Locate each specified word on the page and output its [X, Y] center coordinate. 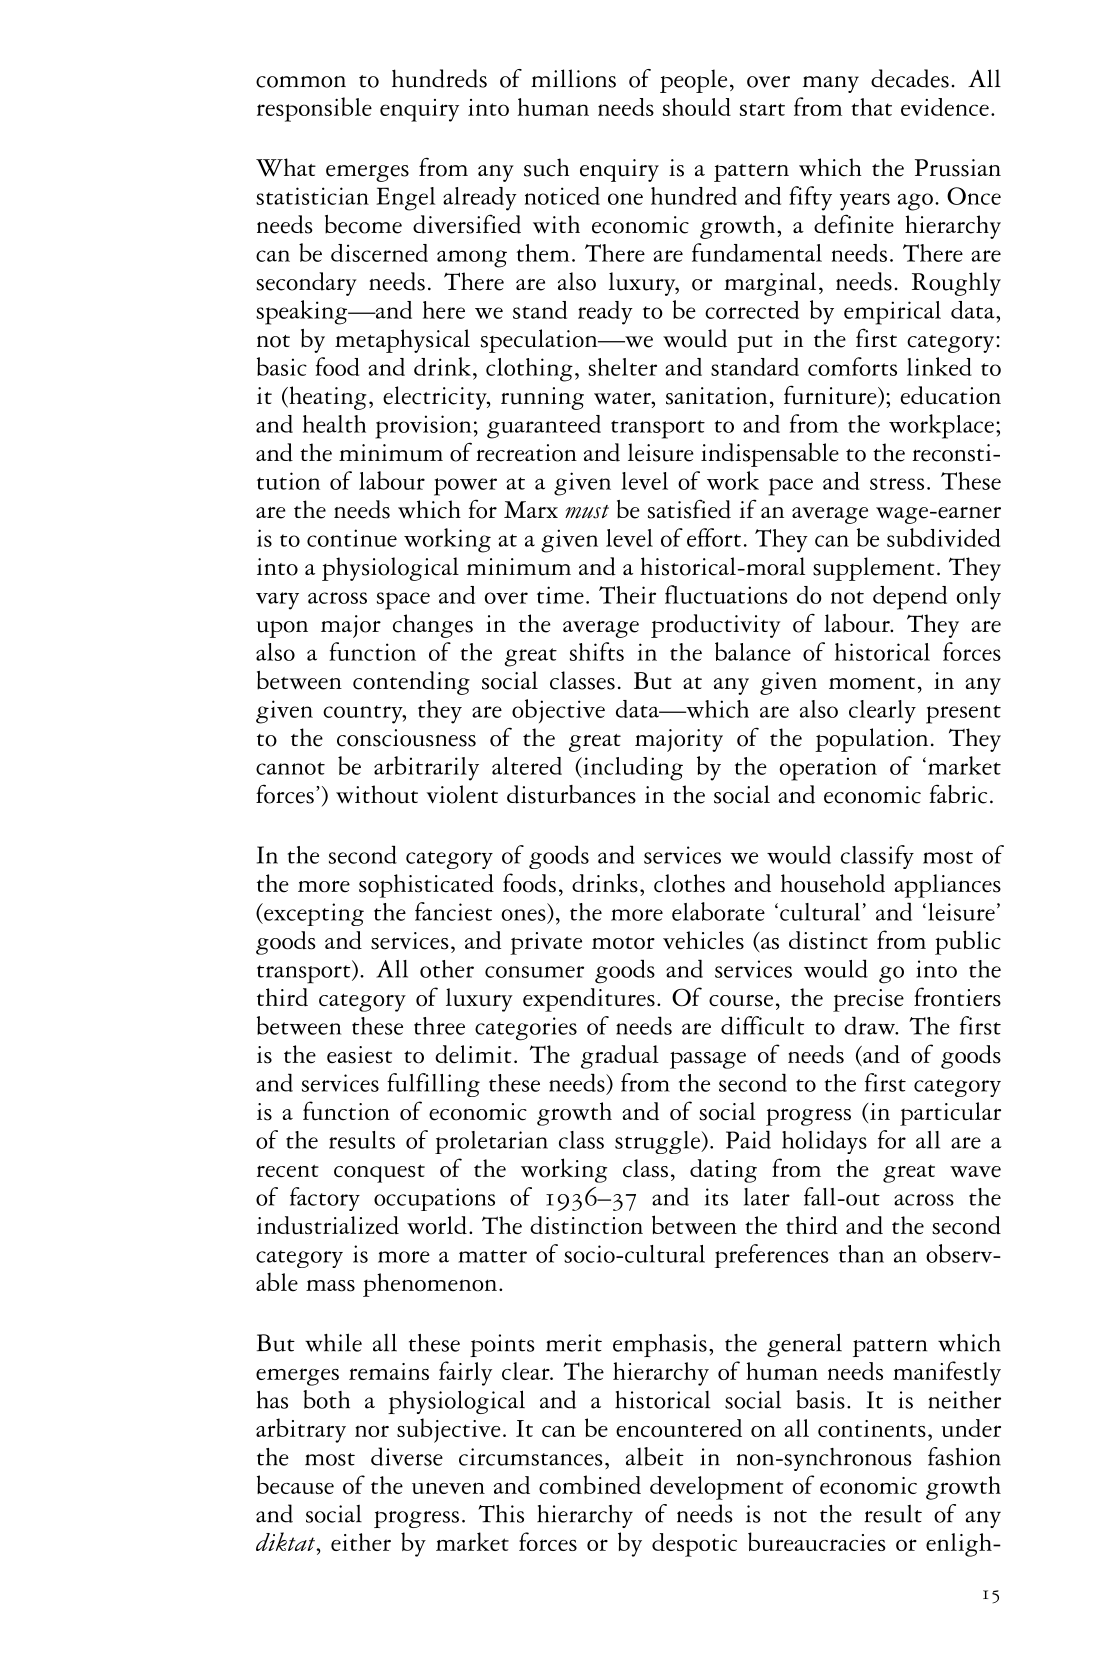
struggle [658, 1142]
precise [868, 1000]
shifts [597, 651]
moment [872, 683]
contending [411, 683]
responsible [314, 109]
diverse [407, 1456]
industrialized [328, 1225]
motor [623, 943]
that [871, 107]
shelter [622, 367]
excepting [313, 914]
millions [573, 78]
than [861, 1254]
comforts [852, 366]
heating [327, 398]
